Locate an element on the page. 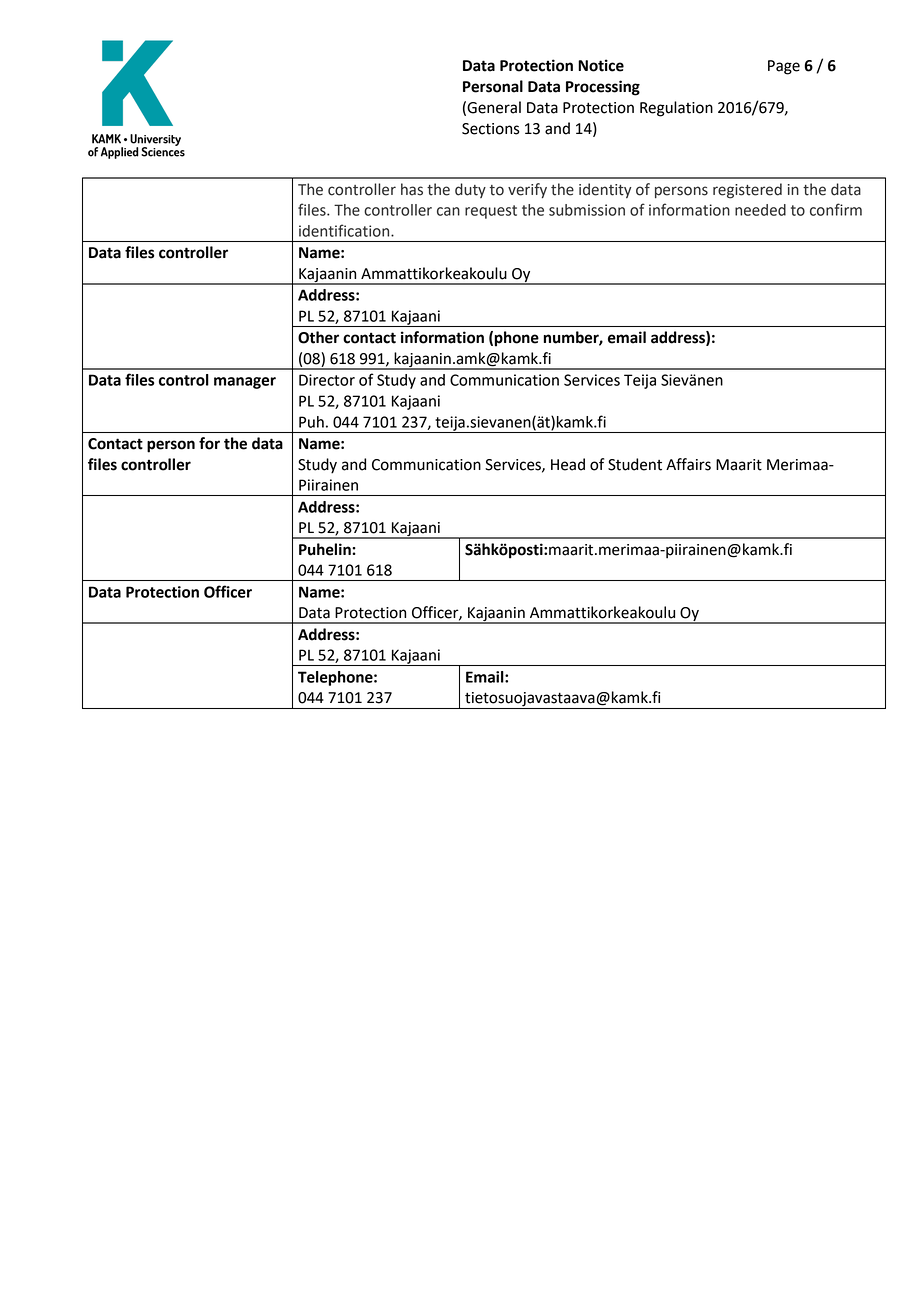 This image has height=1308, width=924. Sections is located at coordinates (491, 129).
